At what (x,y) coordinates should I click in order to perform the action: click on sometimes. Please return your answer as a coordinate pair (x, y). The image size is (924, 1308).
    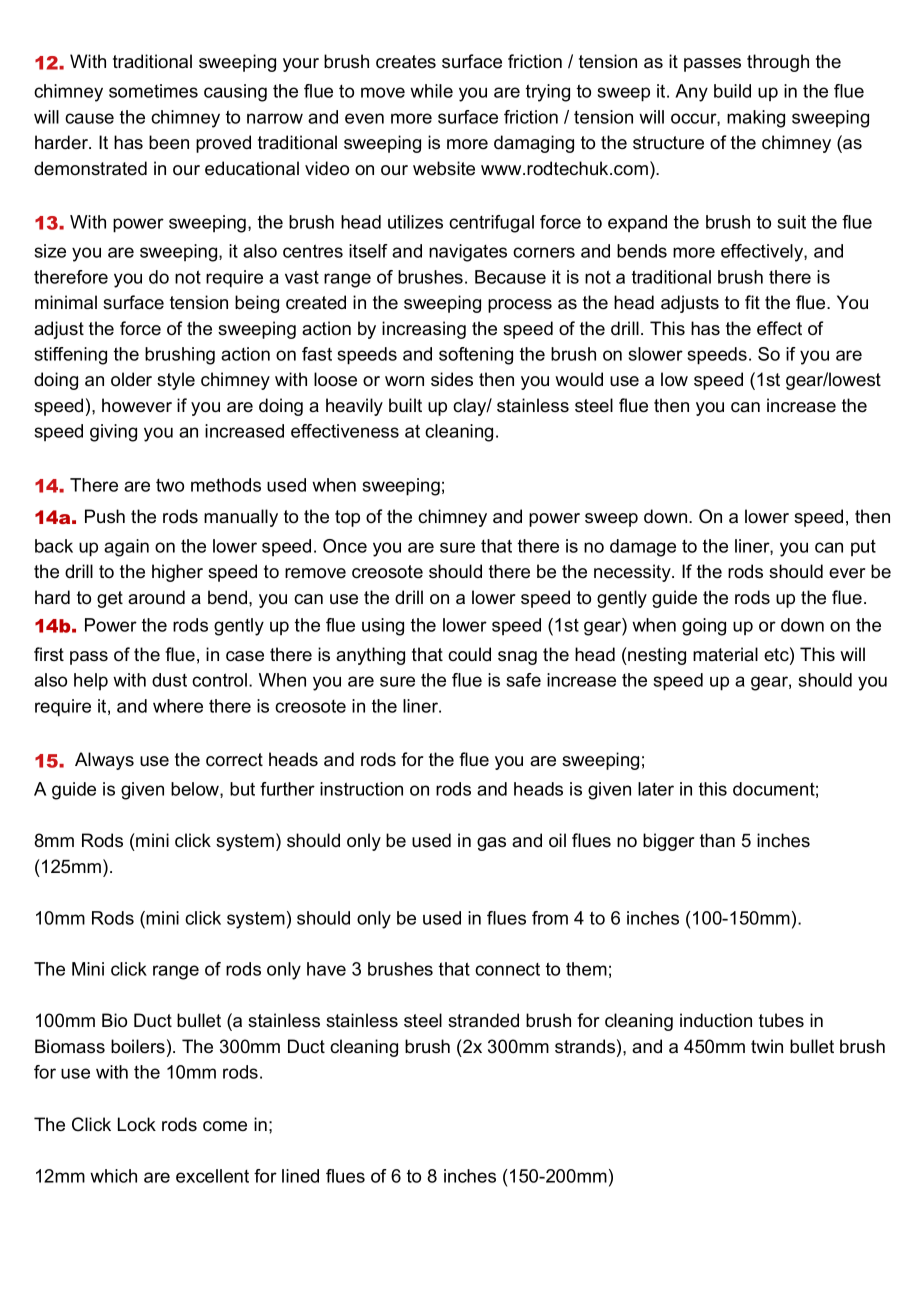
    Looking at the image, I should click on (153, 91).
